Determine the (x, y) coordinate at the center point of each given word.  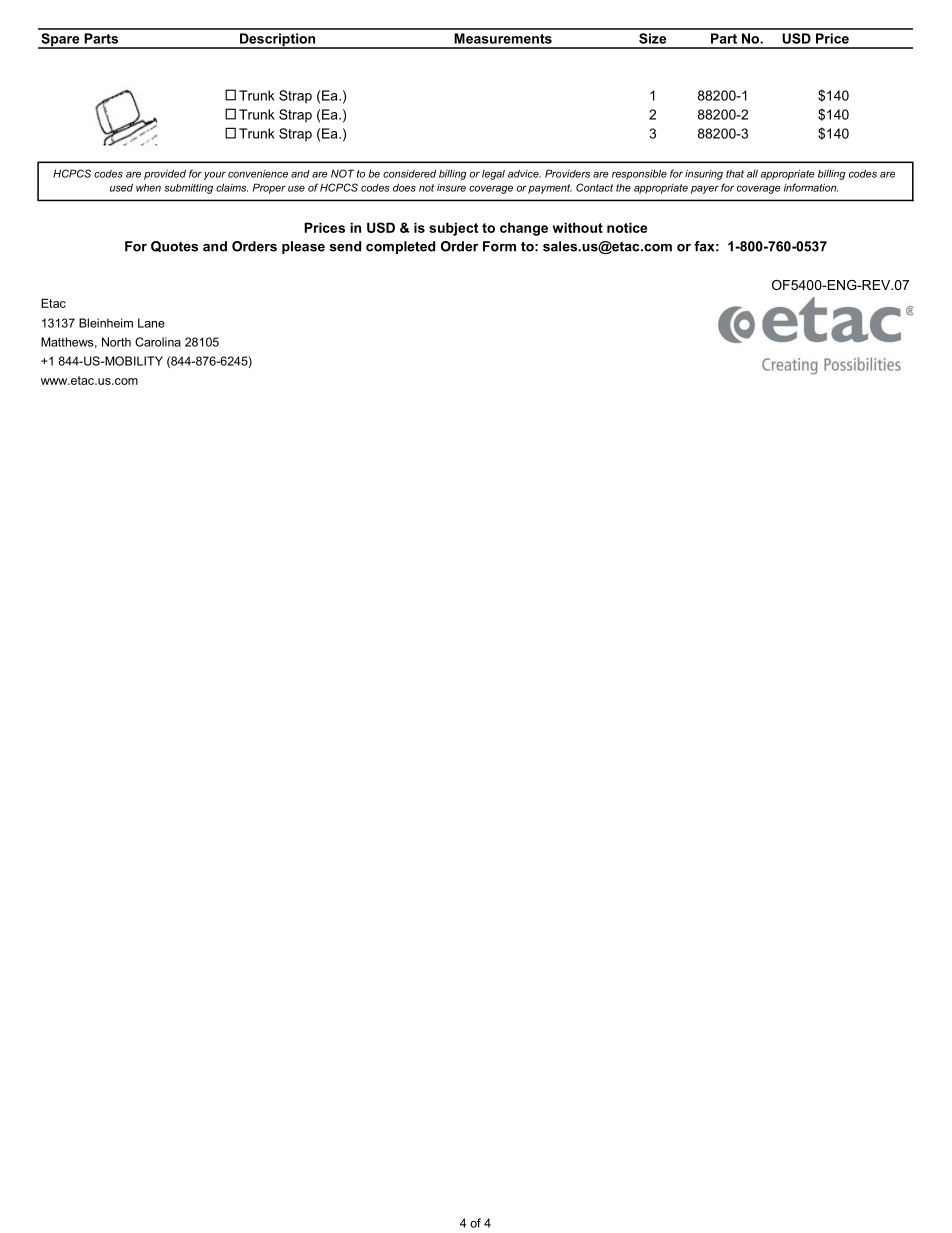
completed (400, 247)
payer (705, 189)
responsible (639, 174)
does (404, 187)
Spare (60, 41)
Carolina (158, 342)
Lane (151, 323)
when (148, 188)
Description (277, 41)
